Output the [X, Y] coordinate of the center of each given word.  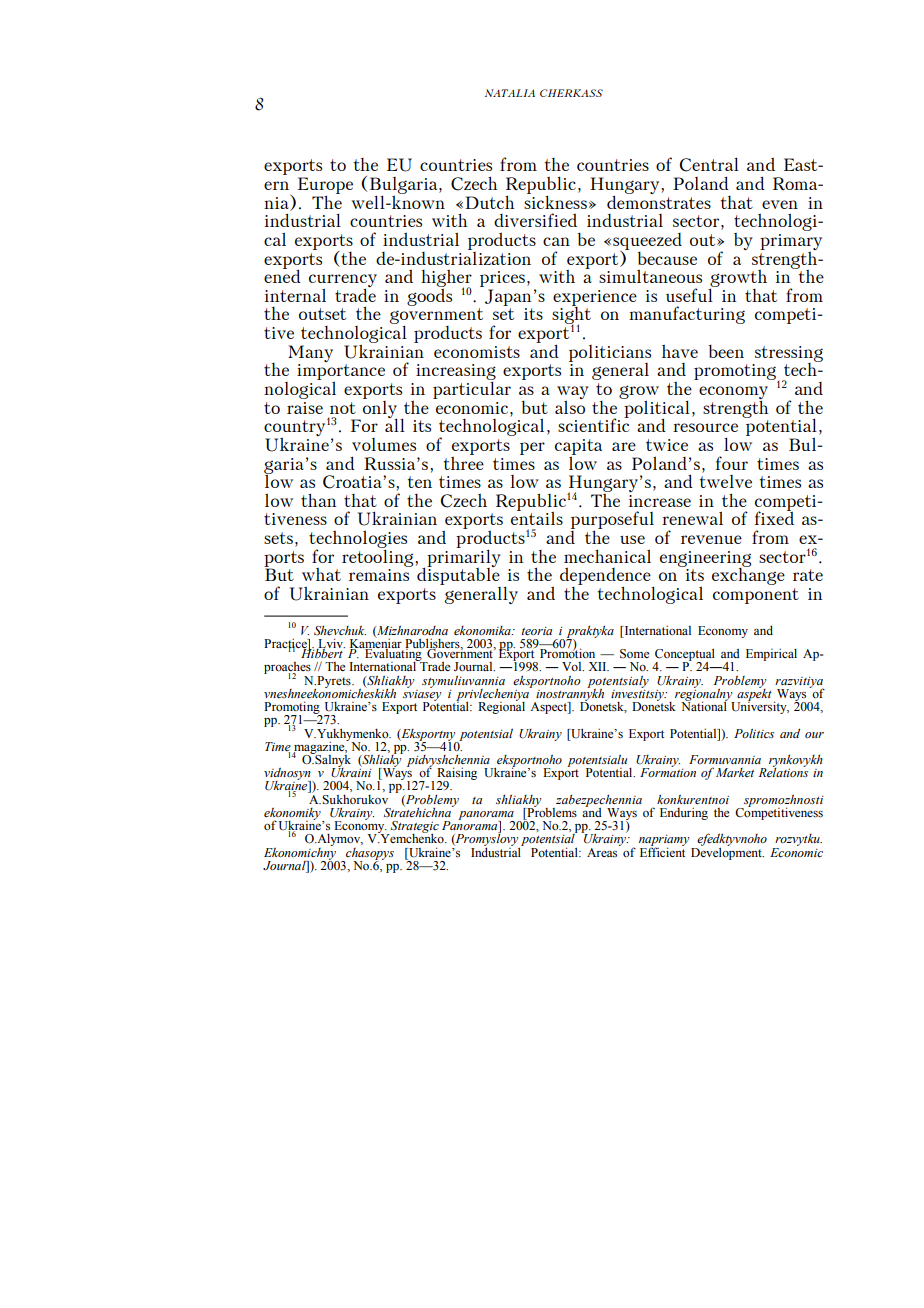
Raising [457, 774]
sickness [555, 201]
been [726, 351]
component [756, 596]
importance [341, 373]
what [321, 574]
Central [709, 164]
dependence [606, 577]
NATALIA [510, 93]
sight [571, 315]
